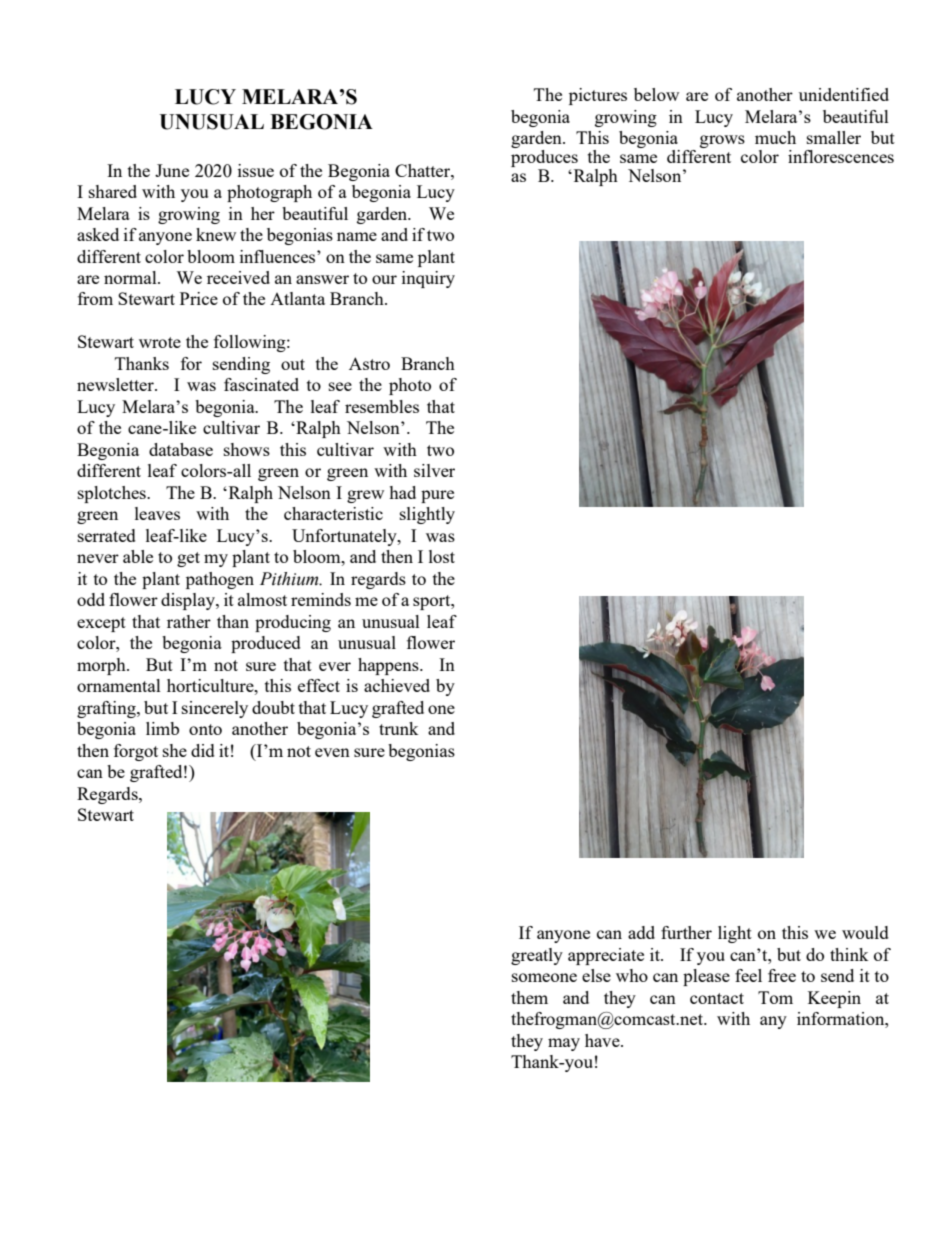 Image resolution: width=952 pixels, height=1233 pixels. What do you see at coordinates (545, 160) in the page?
I see `produces` at bounding box center [545, 160].
